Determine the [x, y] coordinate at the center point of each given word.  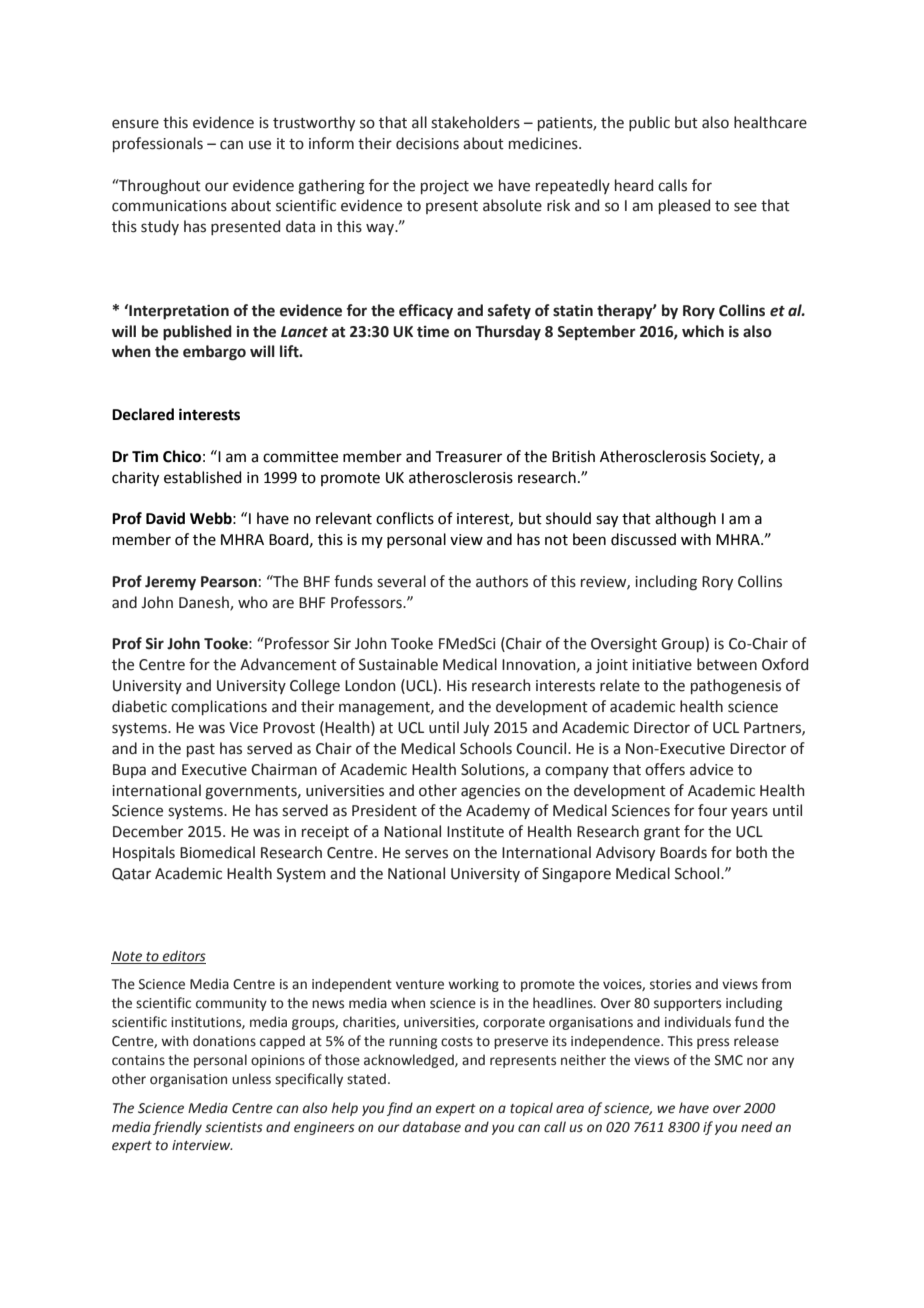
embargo [214, 353]
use [260, 145]
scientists [234, 1127]
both [751, 852]
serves [426, 854]
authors [502, 581]
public [649, 123]
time [433, 332]
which [703, 331]
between [727, 664]
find [400, 1109]
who [253, 602]
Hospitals [144, 853]
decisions [427, 143]
